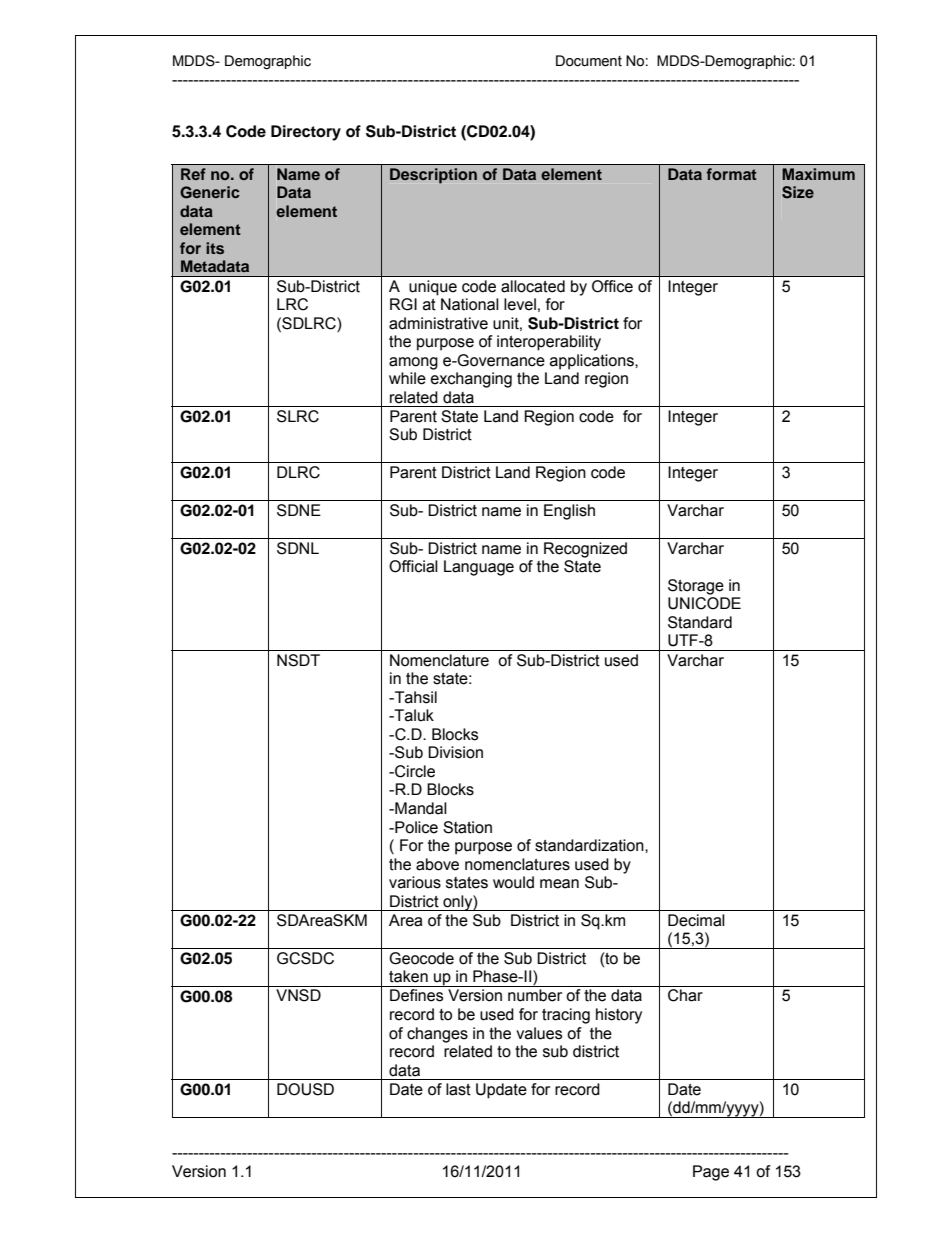 Image resolution: width=952 pixels, height=1233 pixels. I want to click on format, so click(731, 174).
